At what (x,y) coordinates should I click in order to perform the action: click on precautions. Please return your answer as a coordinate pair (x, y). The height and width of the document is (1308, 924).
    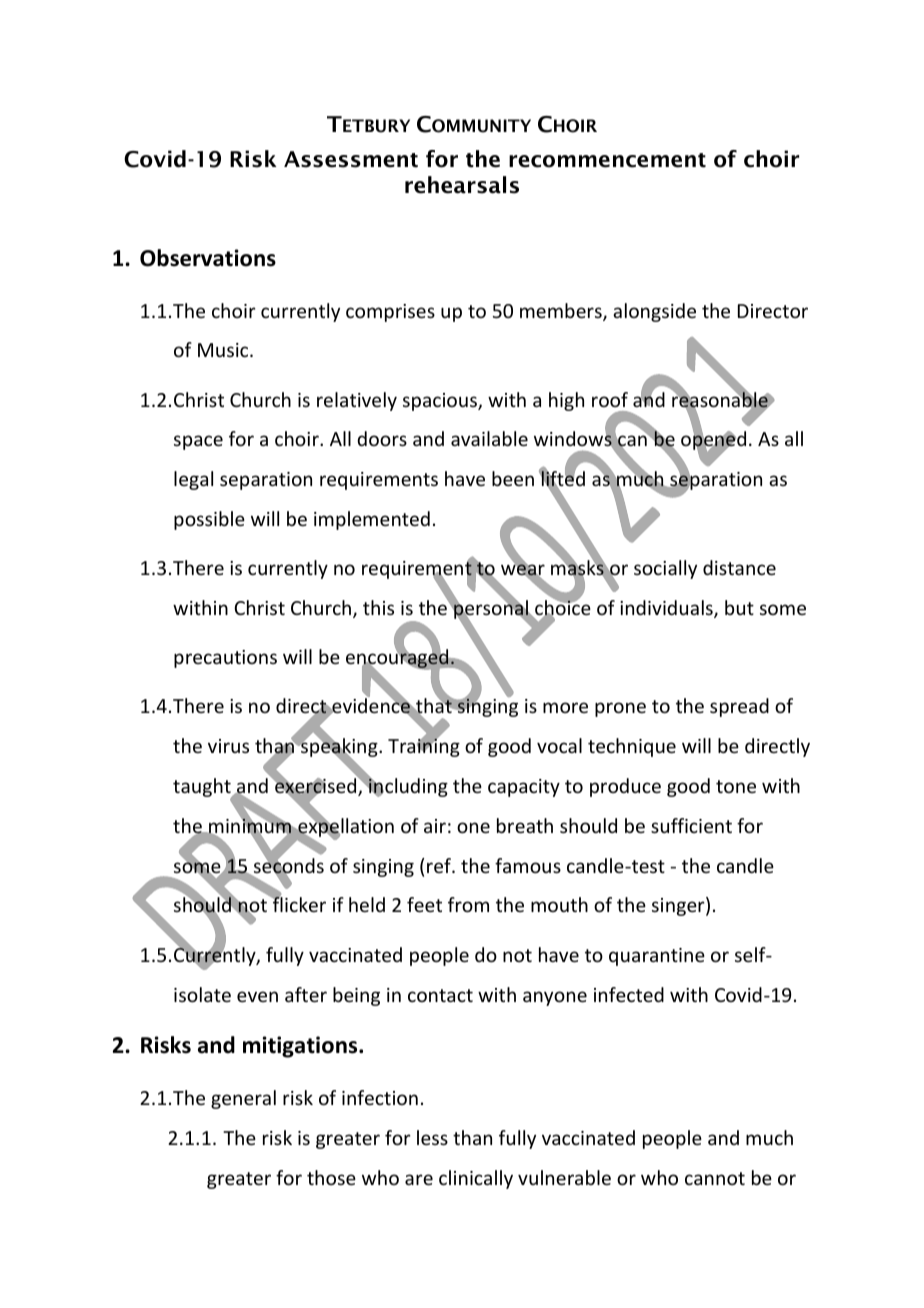
    Looking at the image, I should click on (225, 659).
